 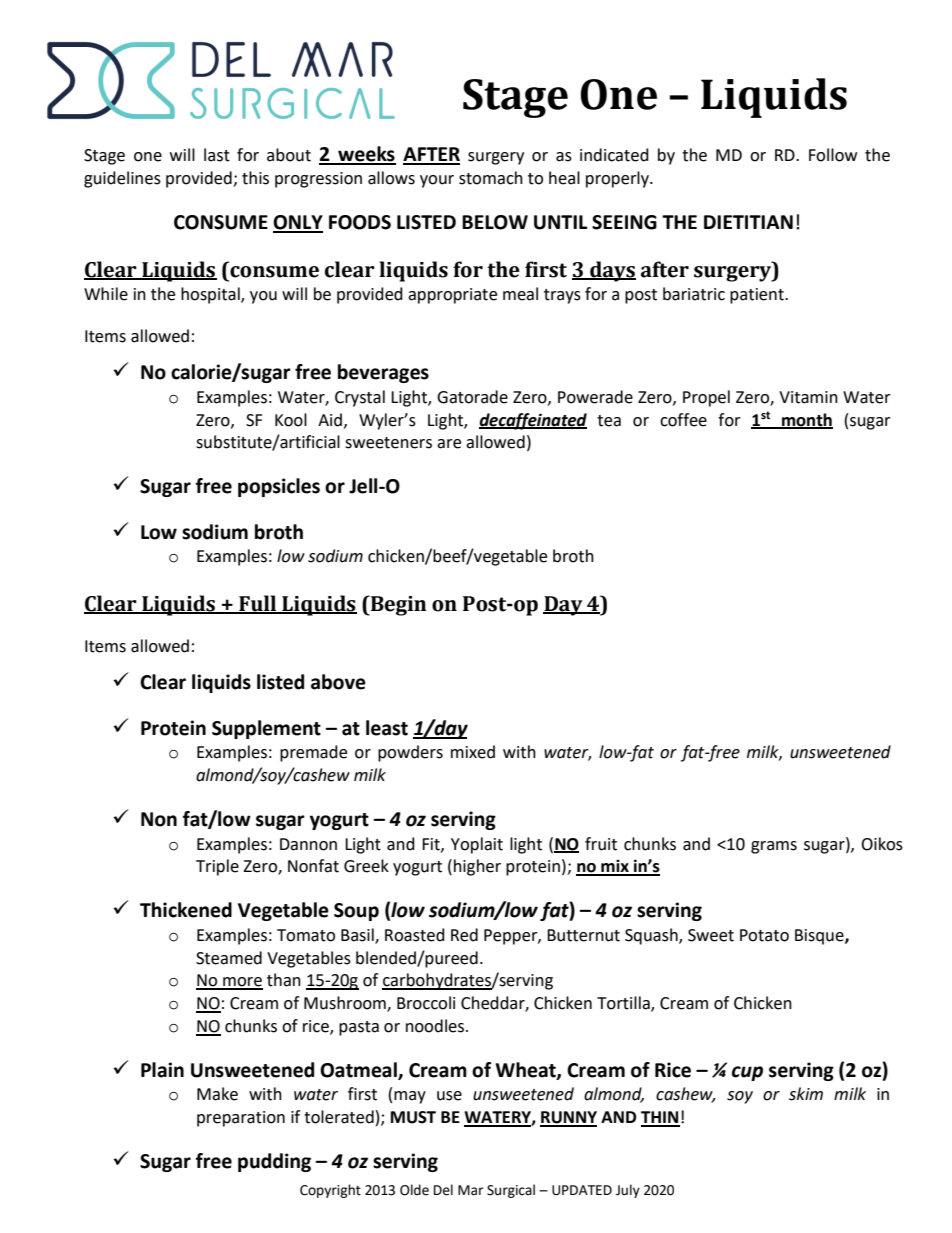 What do you see at coordinates (774, 847) in the document?
I see `grams` at bounding box center [774, 847].
